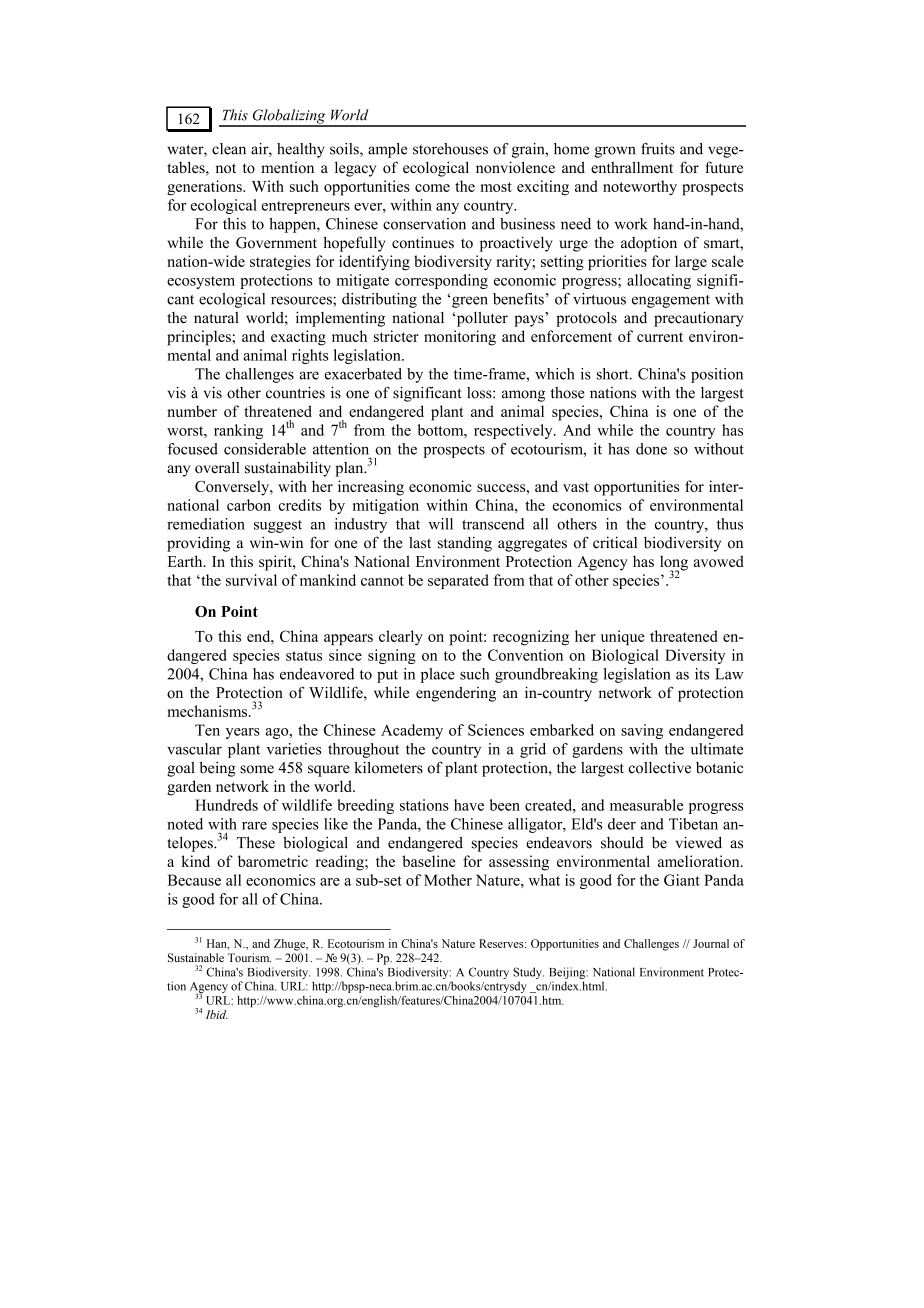 This screenshot has width=924, height=1308. I want to click on done, so click(651, 449).
